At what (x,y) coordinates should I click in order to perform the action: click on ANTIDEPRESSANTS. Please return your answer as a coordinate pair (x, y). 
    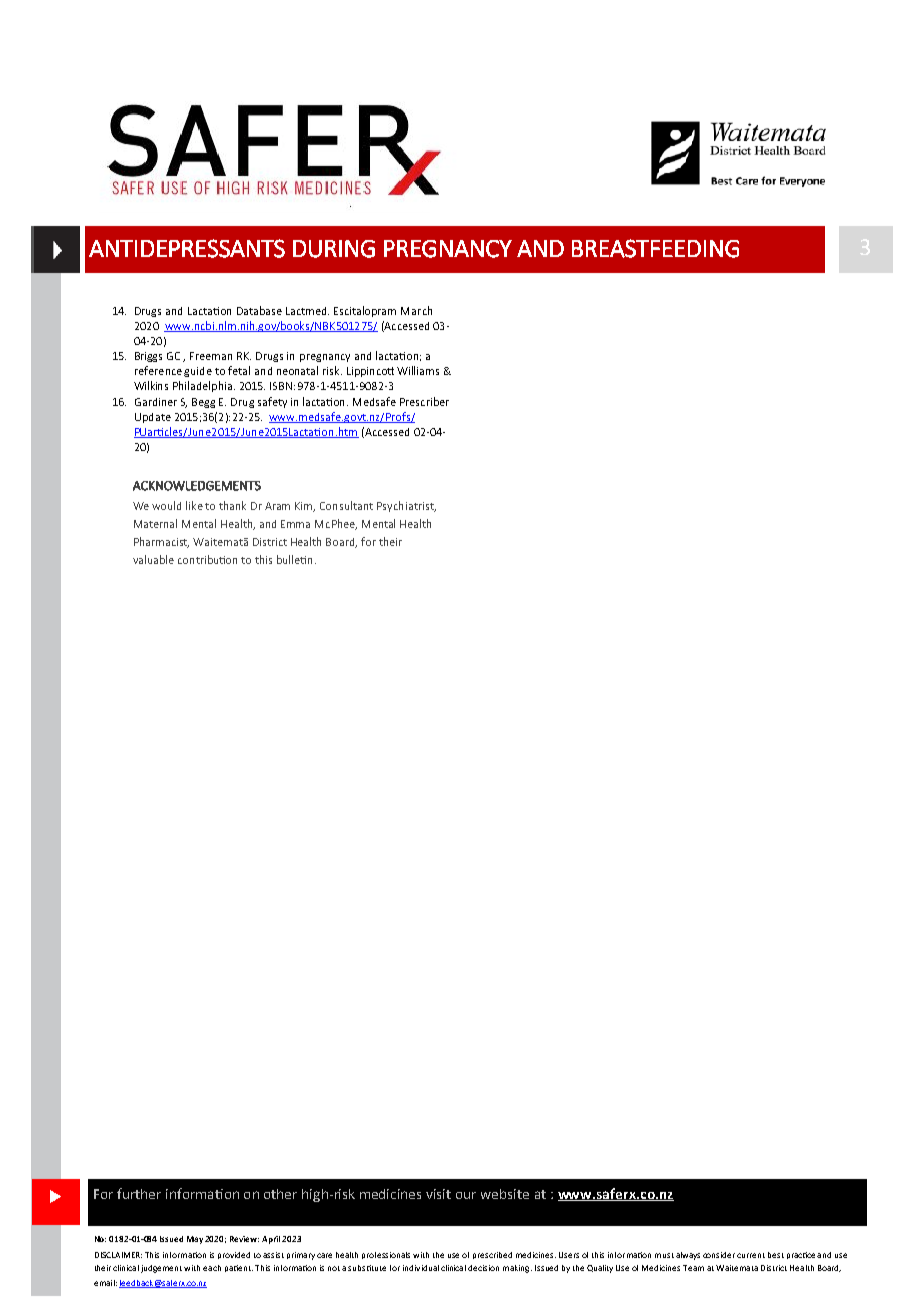
    Looking at the image, I should click on (187, 248).
